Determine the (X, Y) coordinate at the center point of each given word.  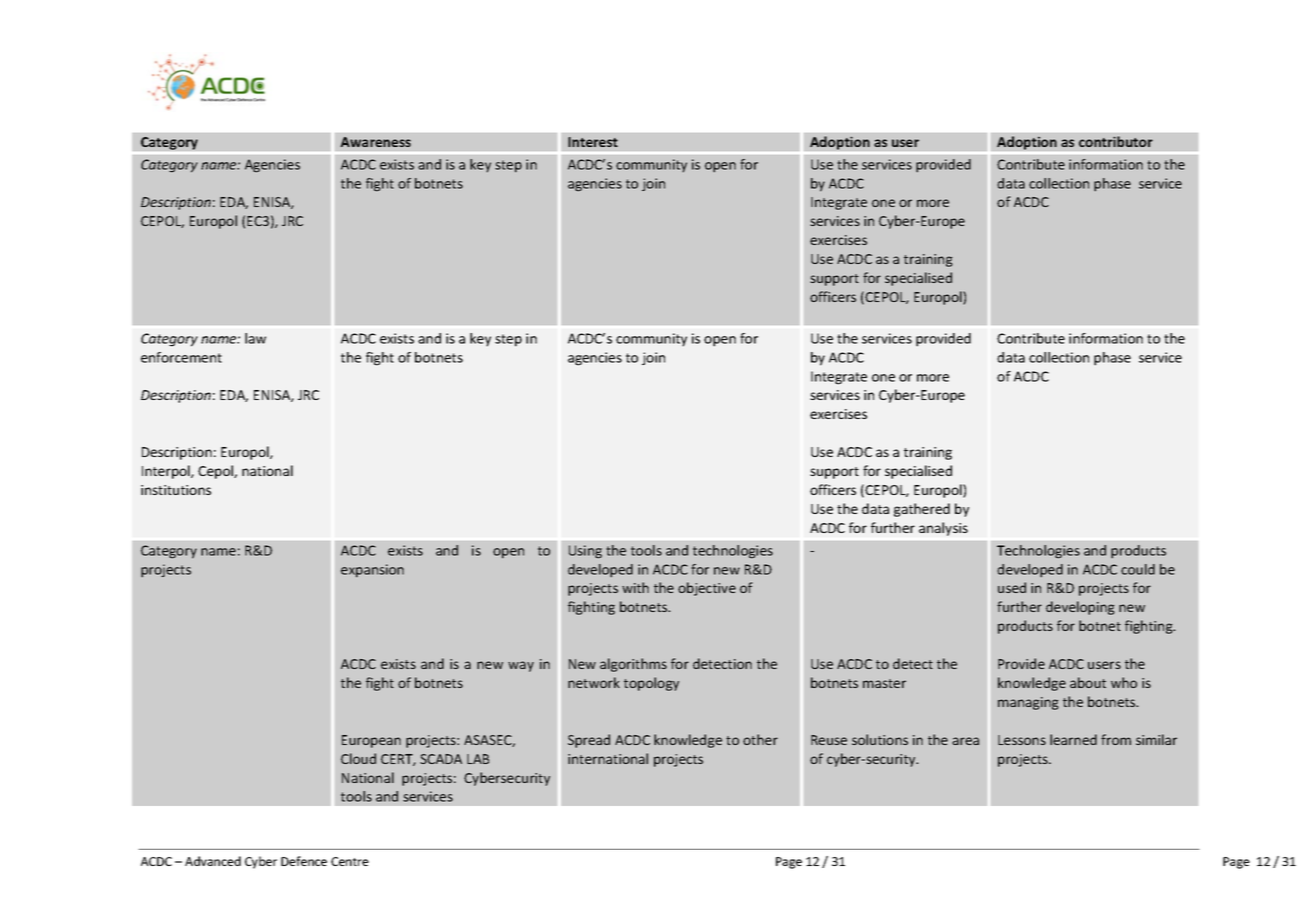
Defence (304, 861)
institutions (176, 490)
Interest (593, 142)
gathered (922, 510)
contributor (1116, 141)
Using (585, 552)
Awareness (376, 142)
